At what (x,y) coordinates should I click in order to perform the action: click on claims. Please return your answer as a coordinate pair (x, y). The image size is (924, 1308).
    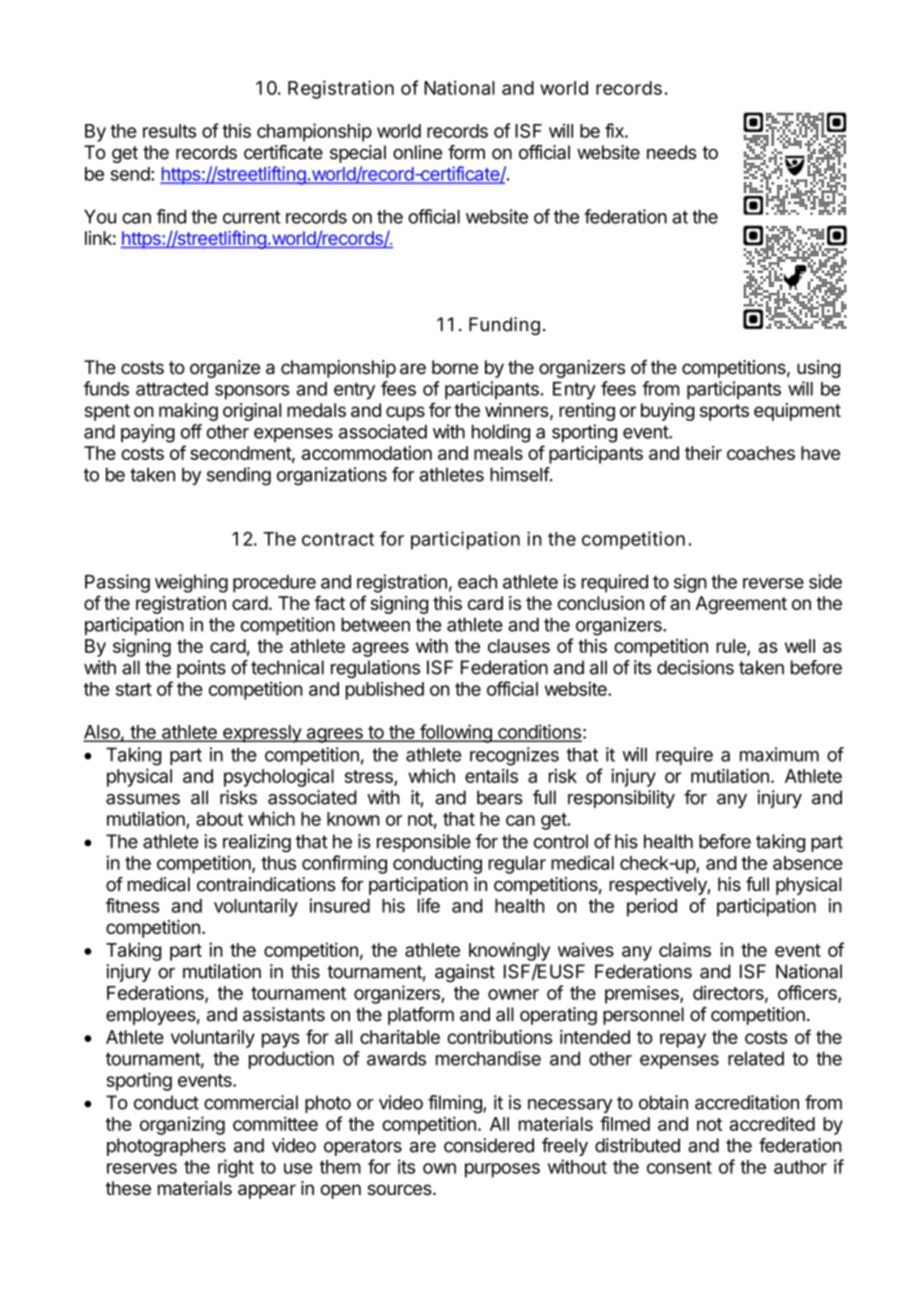
    Looking at the image, I should click on (685, 949).
